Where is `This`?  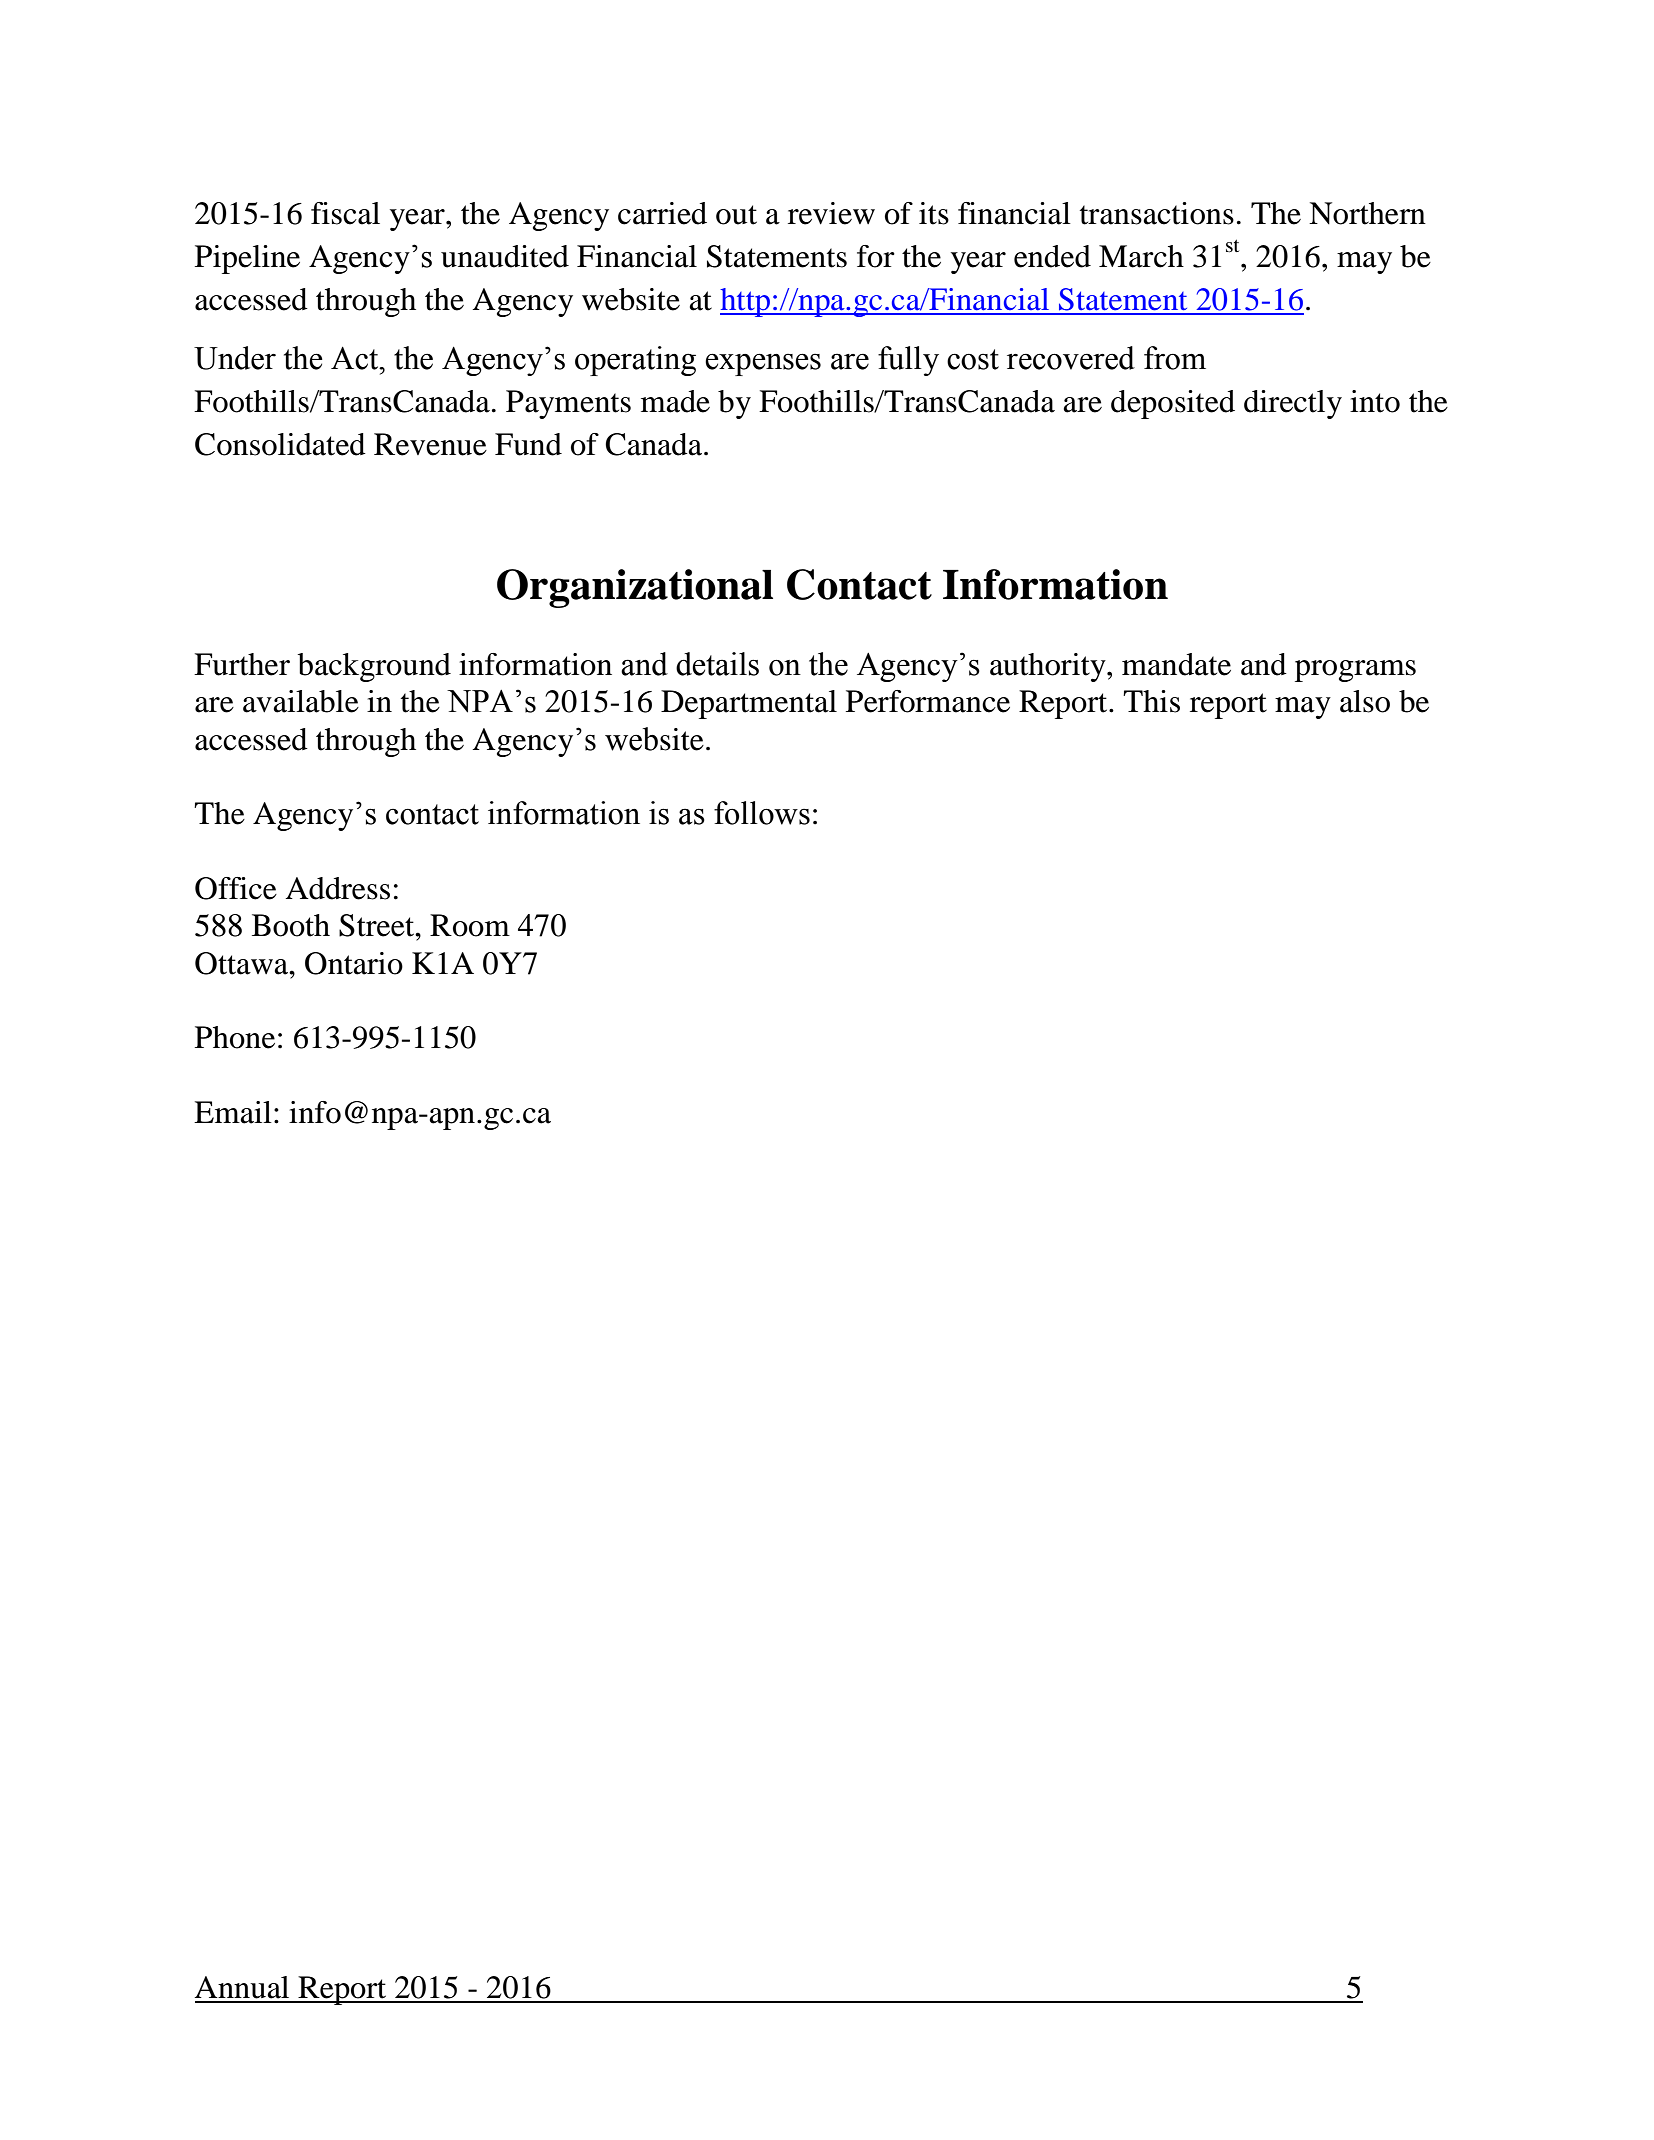 This is located at coordinates (1151, 701).
